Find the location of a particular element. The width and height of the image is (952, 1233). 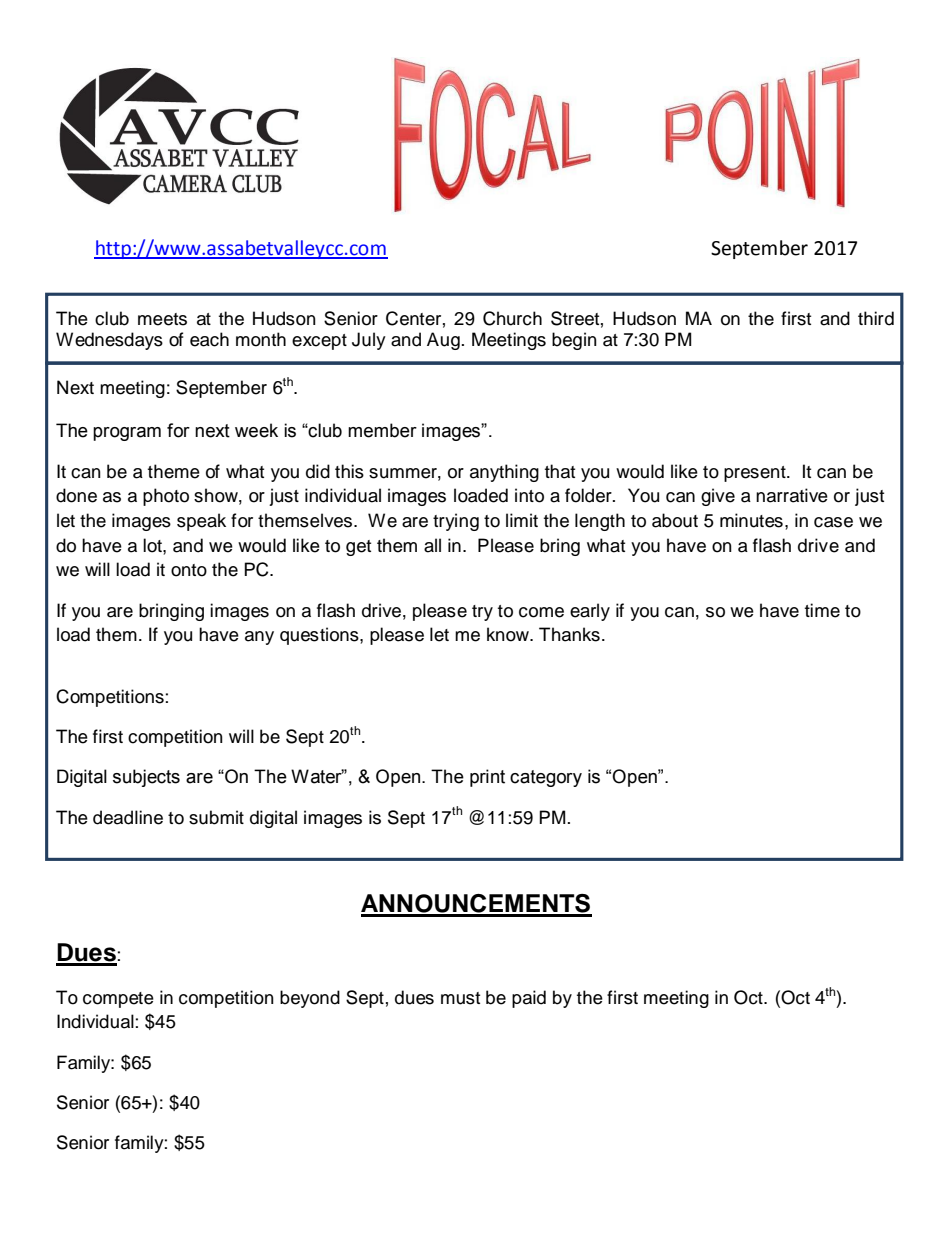

questions is located at coordinates (320, 636).
